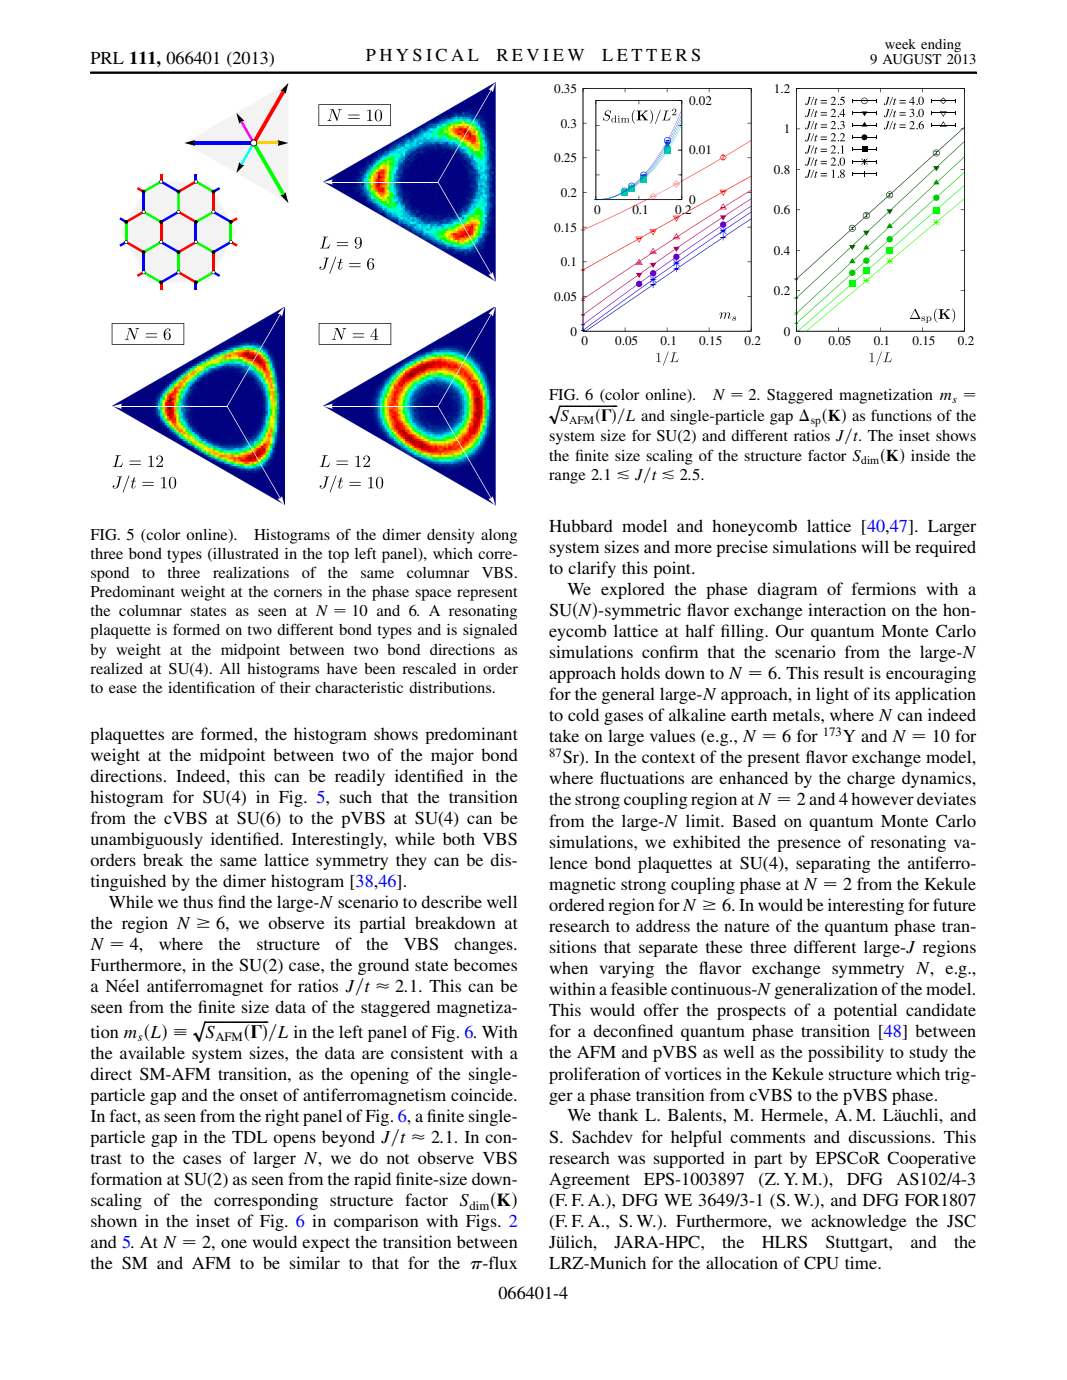 Image resolution: width=1067 pixels, height=1380 pixels. I want to click on acknowledge, so click(859, 1222).
